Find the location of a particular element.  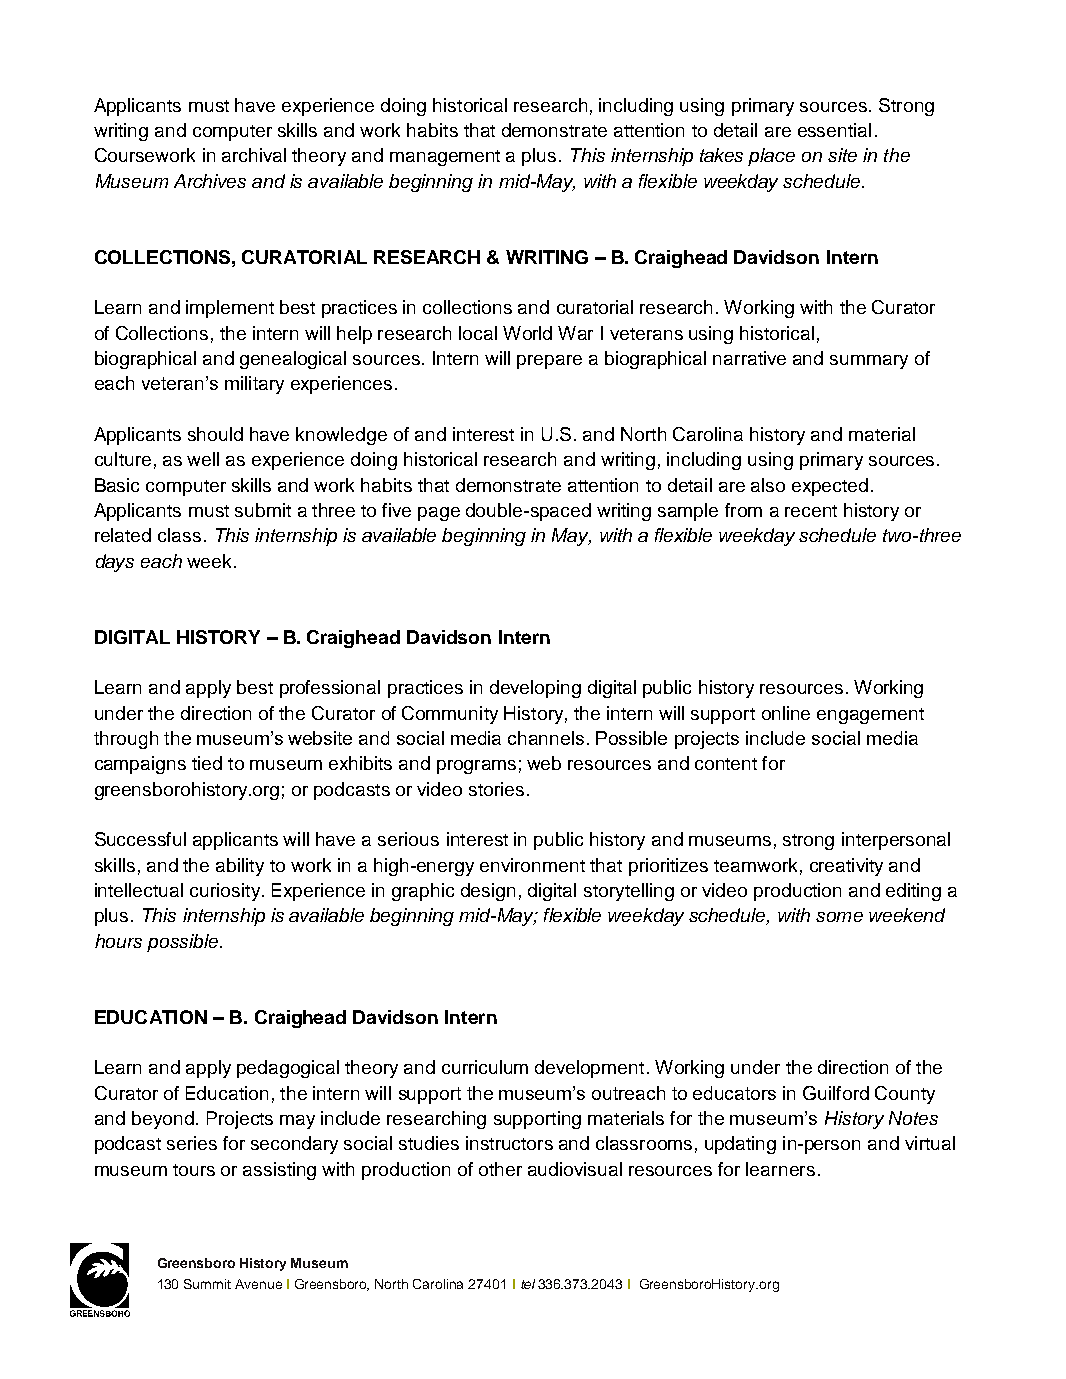

should is located at coordinates (215, 434).
